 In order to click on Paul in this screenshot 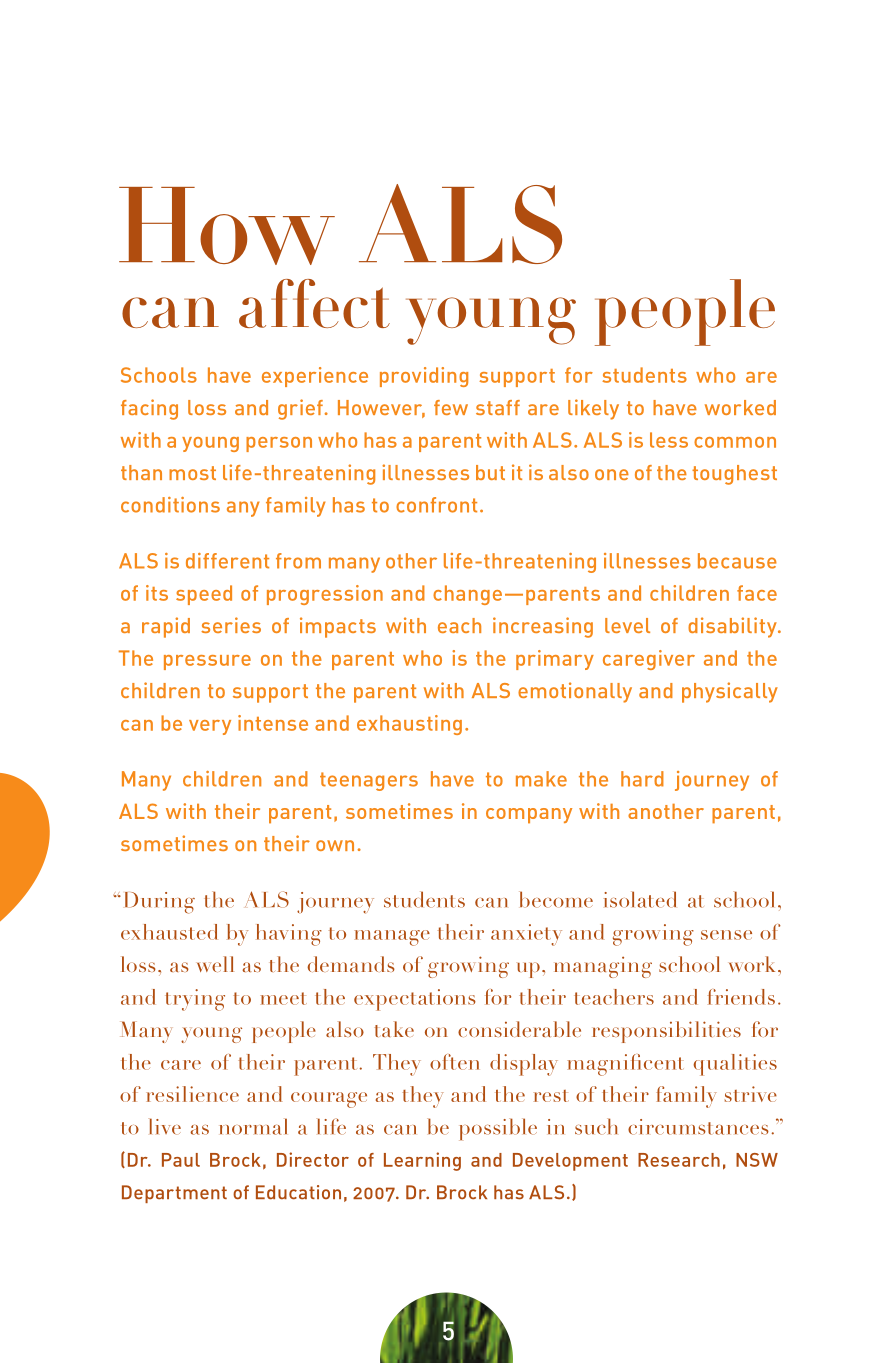, I will do `click(181, 1160)`.
